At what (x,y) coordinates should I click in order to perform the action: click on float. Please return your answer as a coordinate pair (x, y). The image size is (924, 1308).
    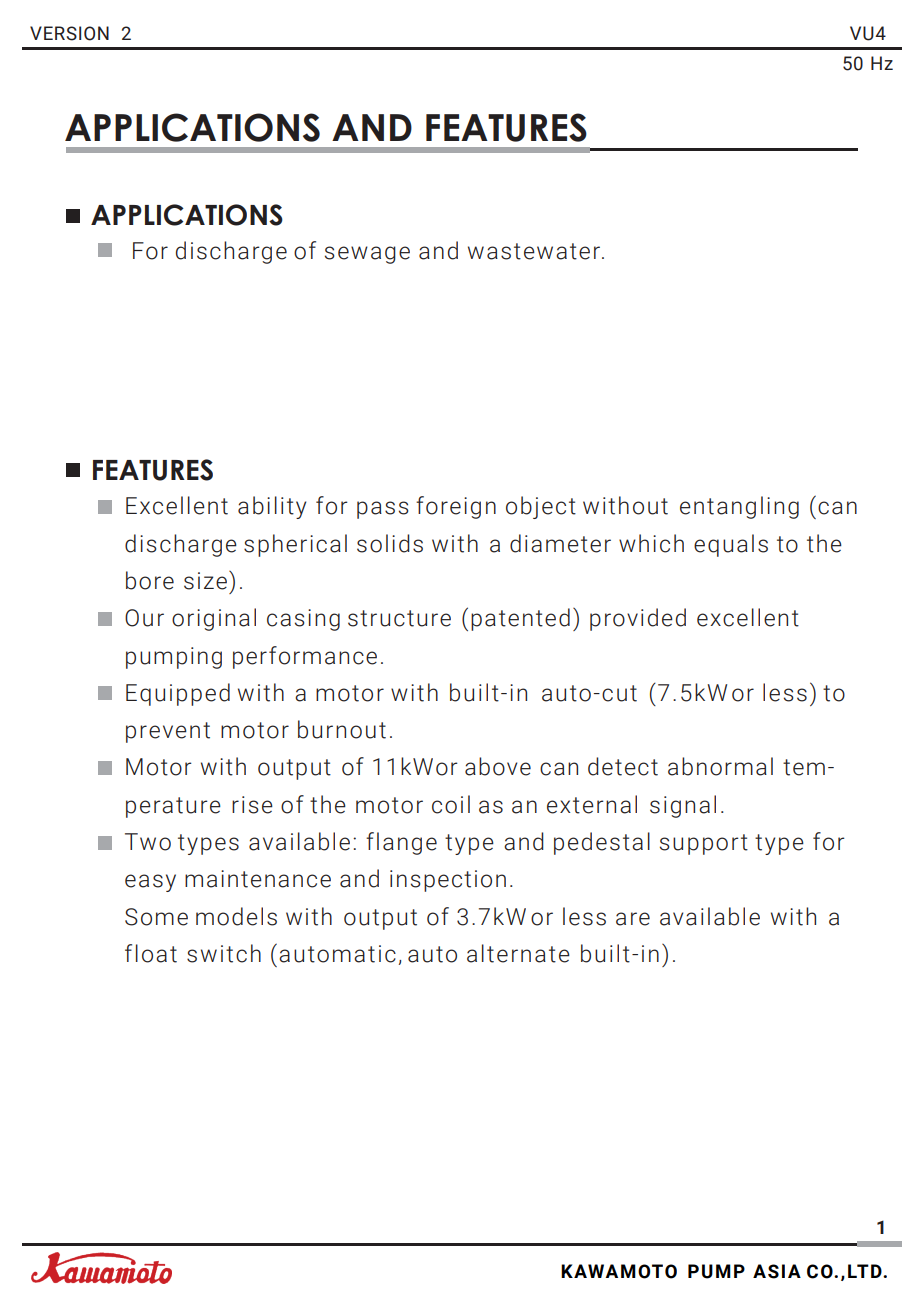
    Looking at the image, I should click on (151, 953).
